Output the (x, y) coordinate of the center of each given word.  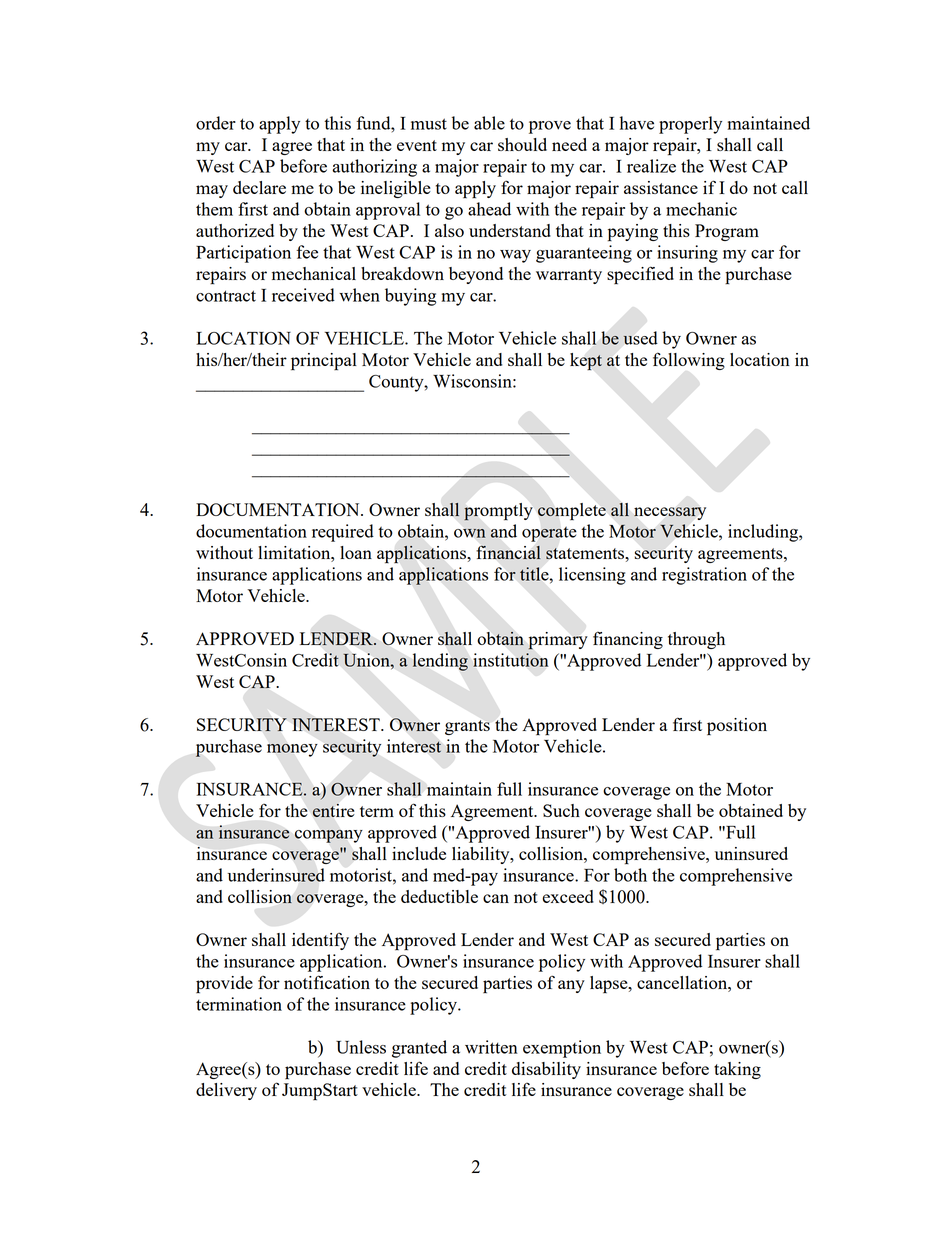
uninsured (751, 853)
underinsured (276, 875)
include (419, 853)
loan (356, 552)
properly (690, 125)
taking (737, 1070)
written (491, 1047)
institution (511, 660)
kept (586, 362)
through (696, 640)
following (689, 361)
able (489, 123)
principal (324, 362)
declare (259, 187)
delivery (226, 1091)
